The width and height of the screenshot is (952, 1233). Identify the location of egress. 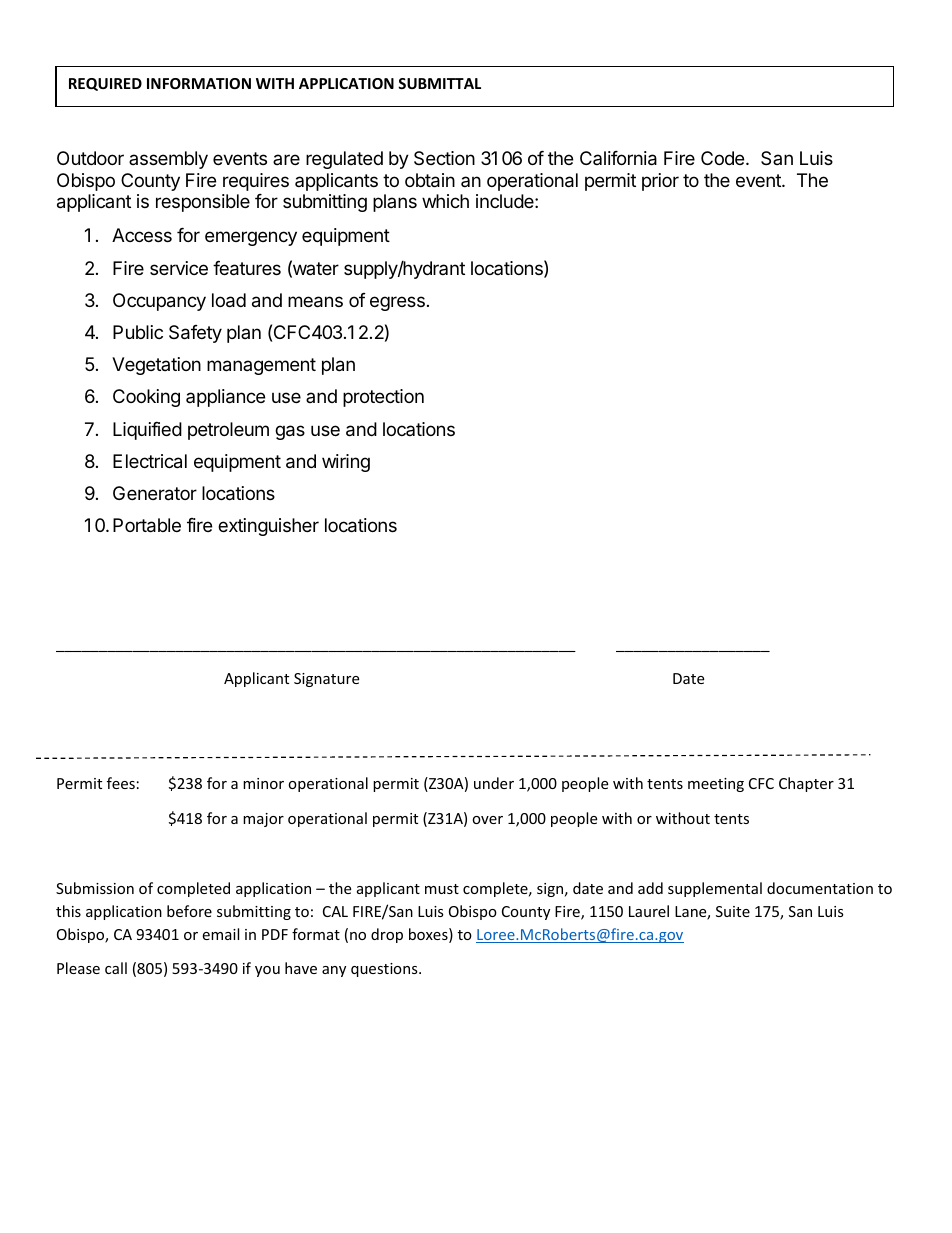
(397, 303).
